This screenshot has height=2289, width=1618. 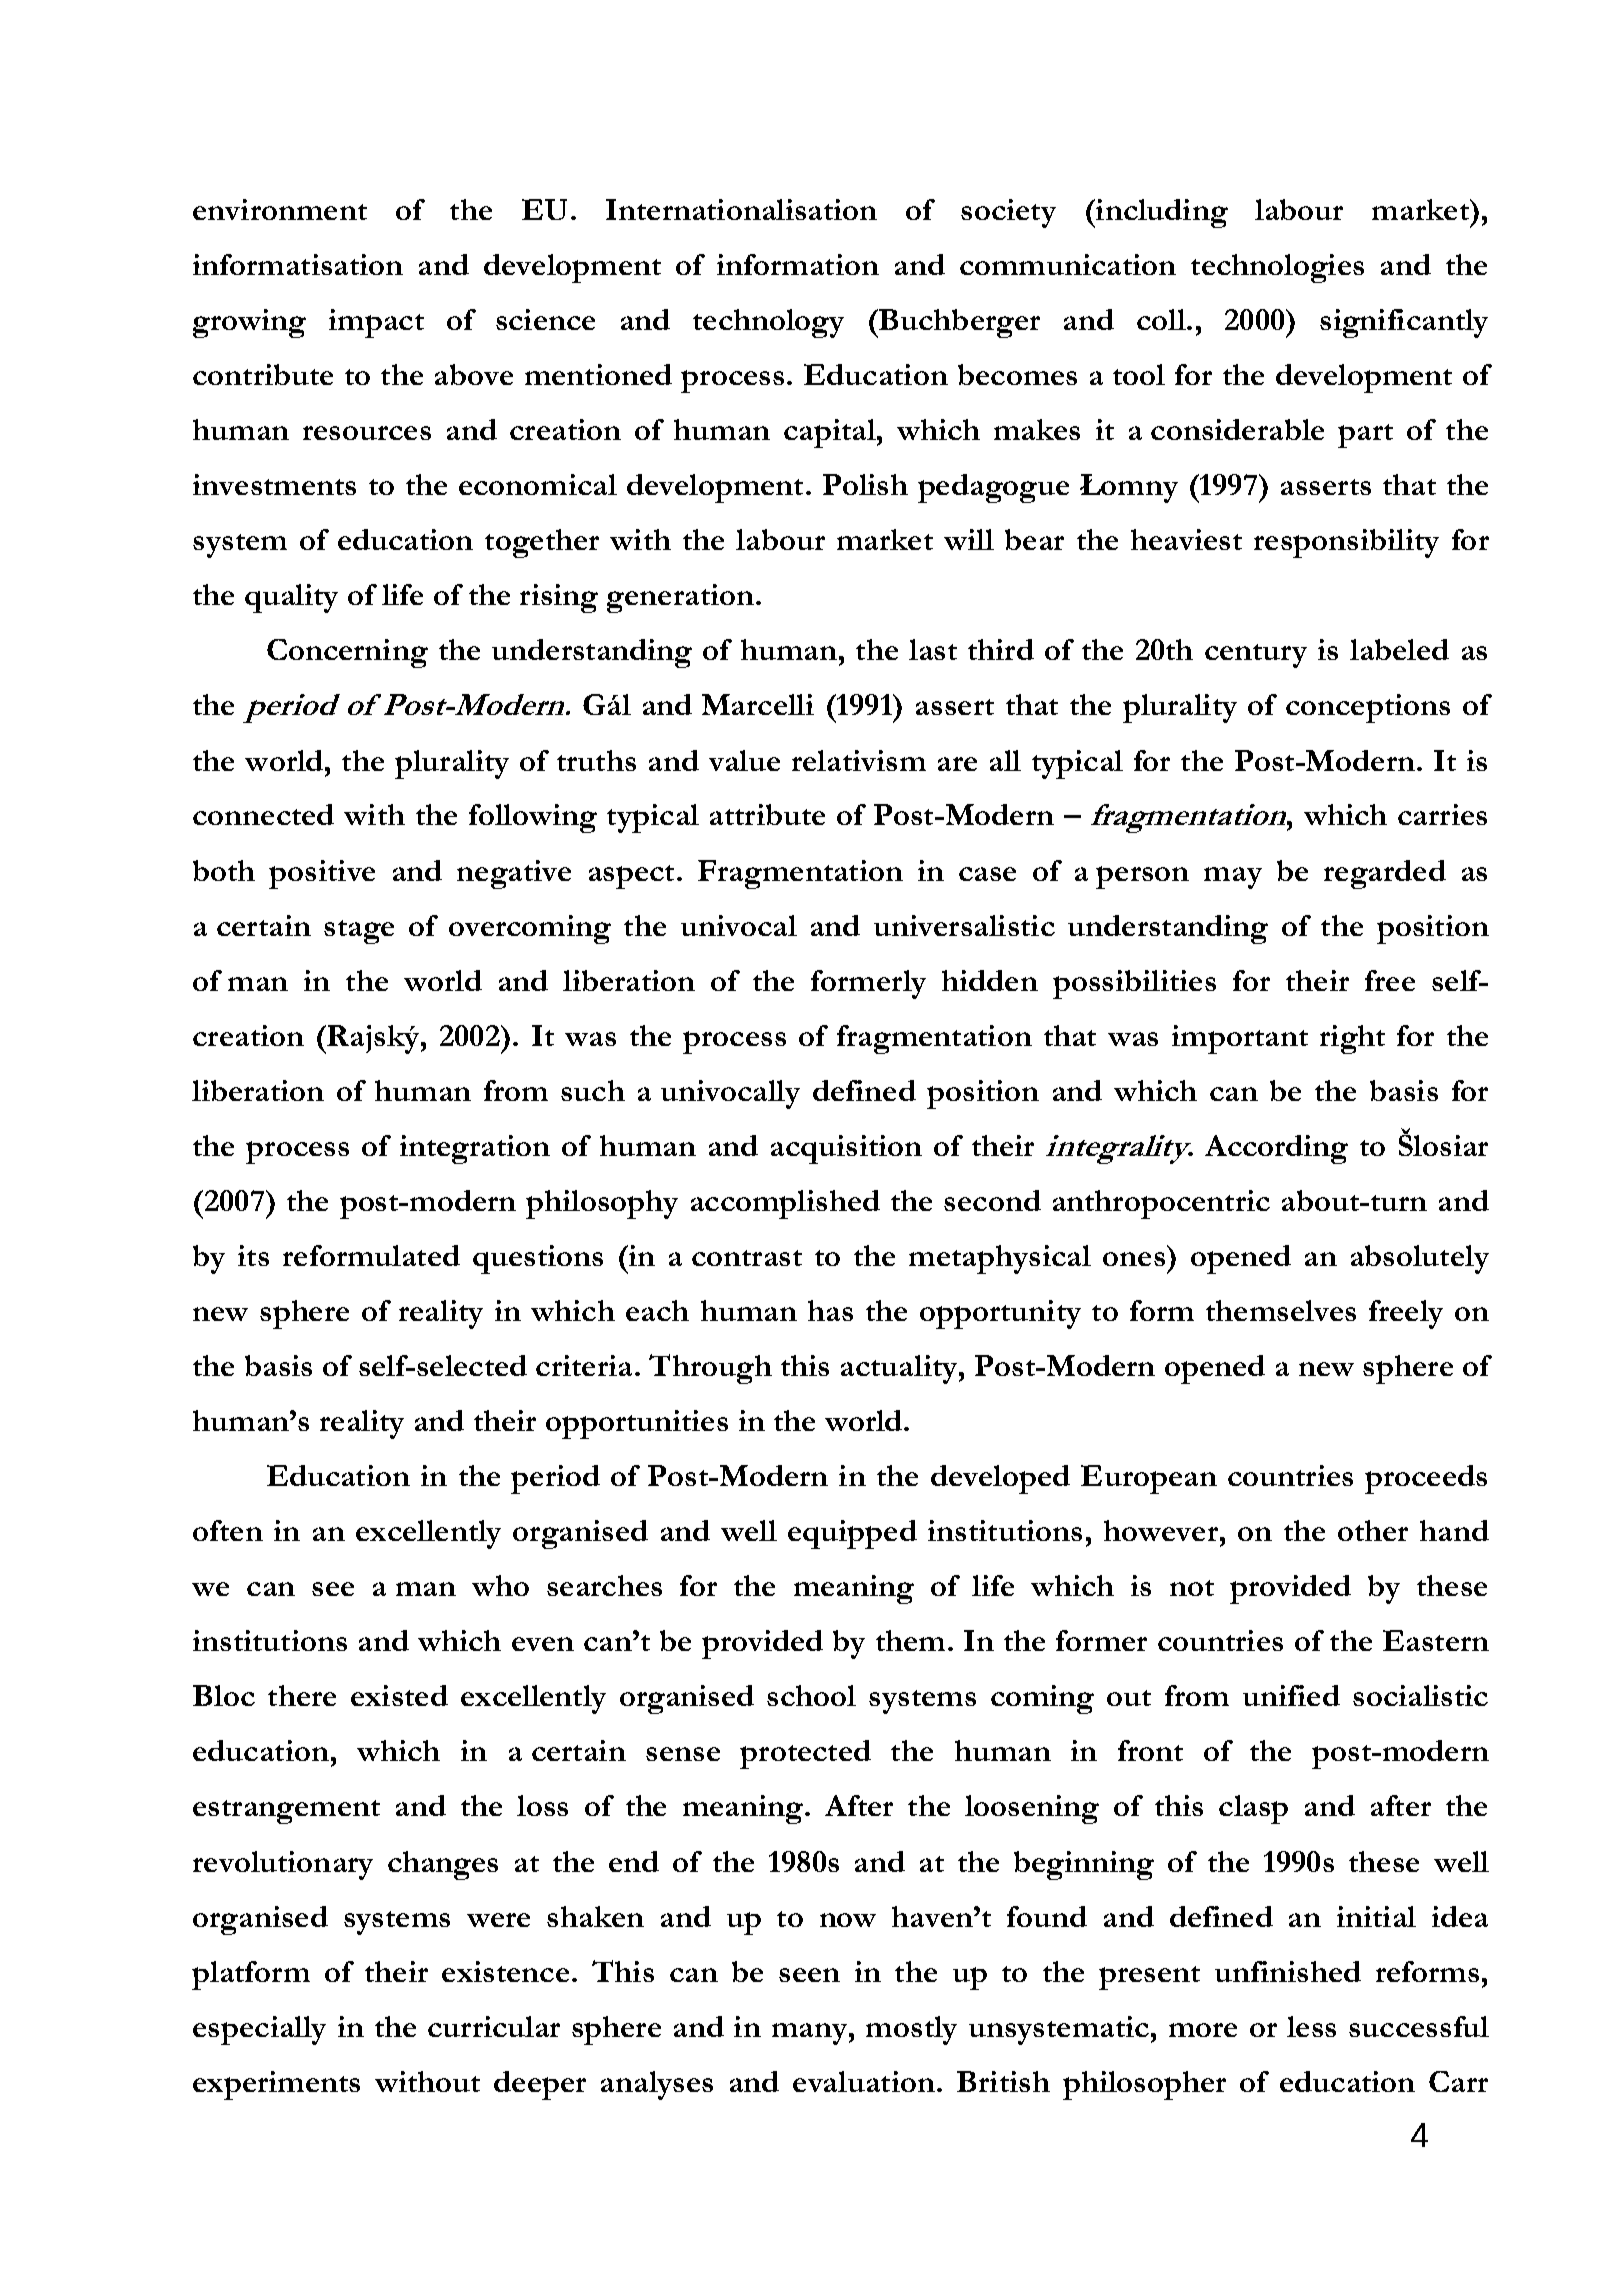 I want to click on integration, so click(x=475, y=1149).
